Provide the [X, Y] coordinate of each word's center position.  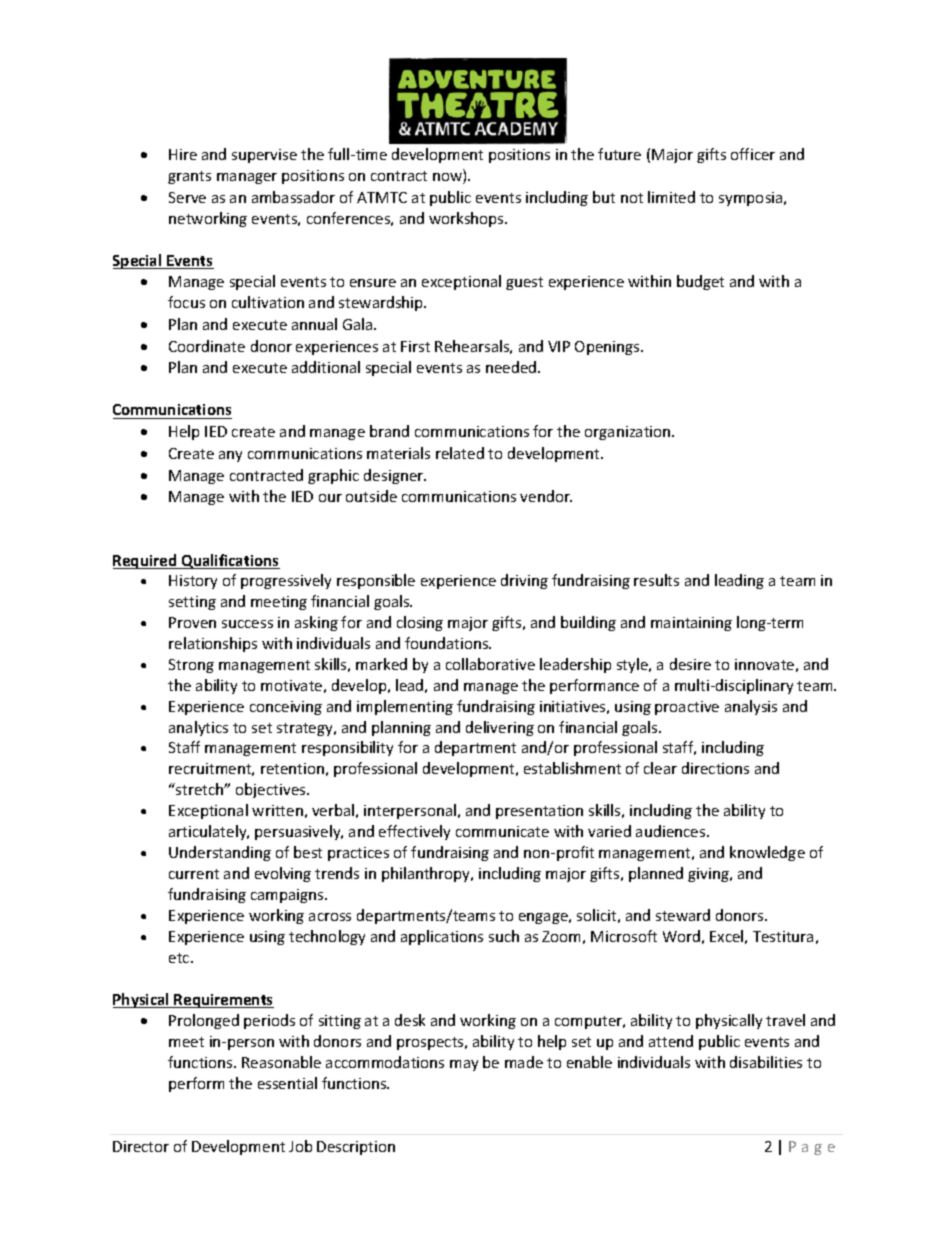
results [656, 580]
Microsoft [624, 936]
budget [700, 282]
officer [753, 154]
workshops [467, 219]
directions [715, 768]
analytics [198, 728]
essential [287, 1083]
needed [512, 367]
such [504, 936]
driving [524, 581]
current [194, 874]
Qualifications [230, 561]
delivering [500, 728]
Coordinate [207, 346]
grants [189, 177]
